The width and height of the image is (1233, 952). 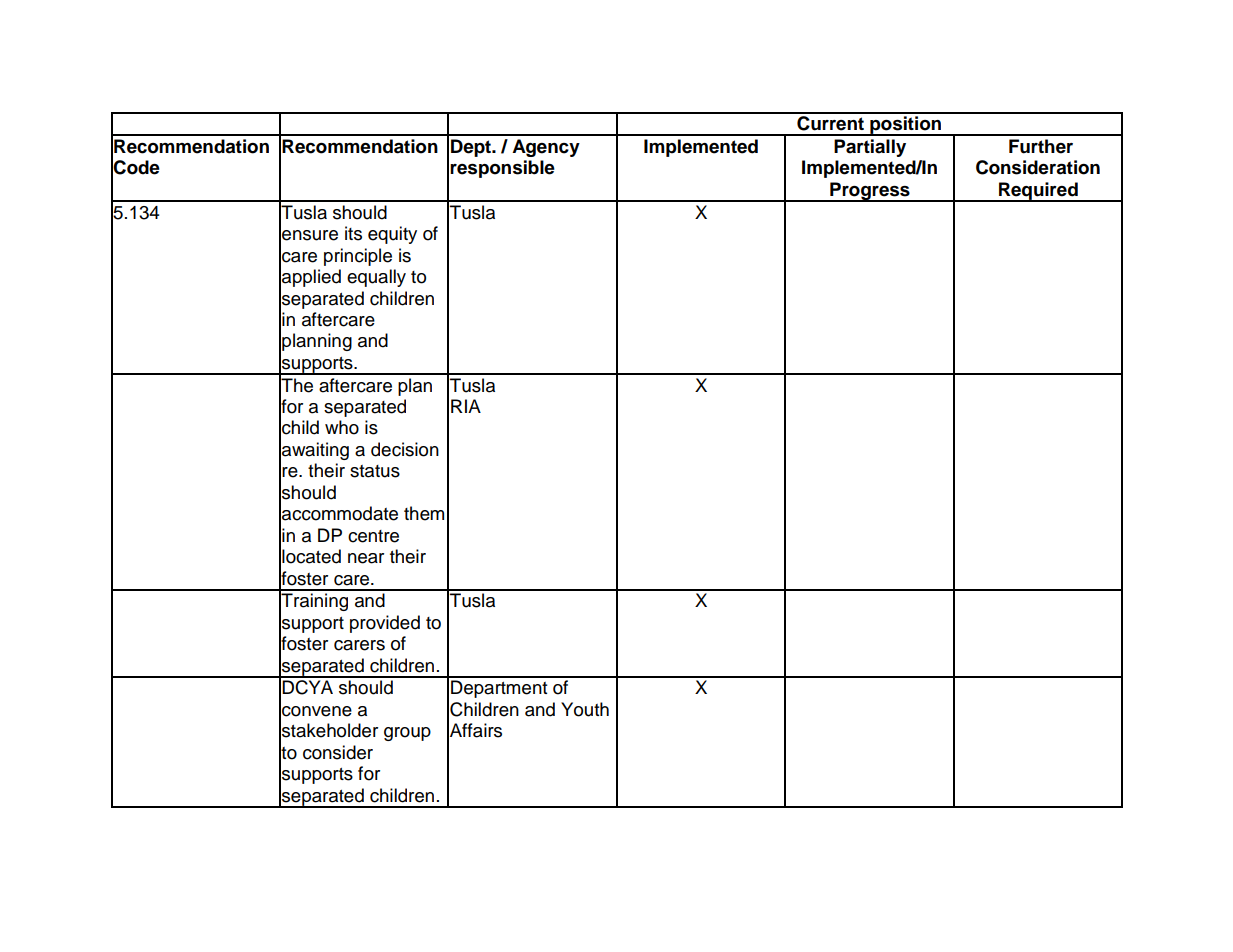 What do you see at coordinates (405, 449) in the image?
I see `decision` at bounding box center [405, 449].
